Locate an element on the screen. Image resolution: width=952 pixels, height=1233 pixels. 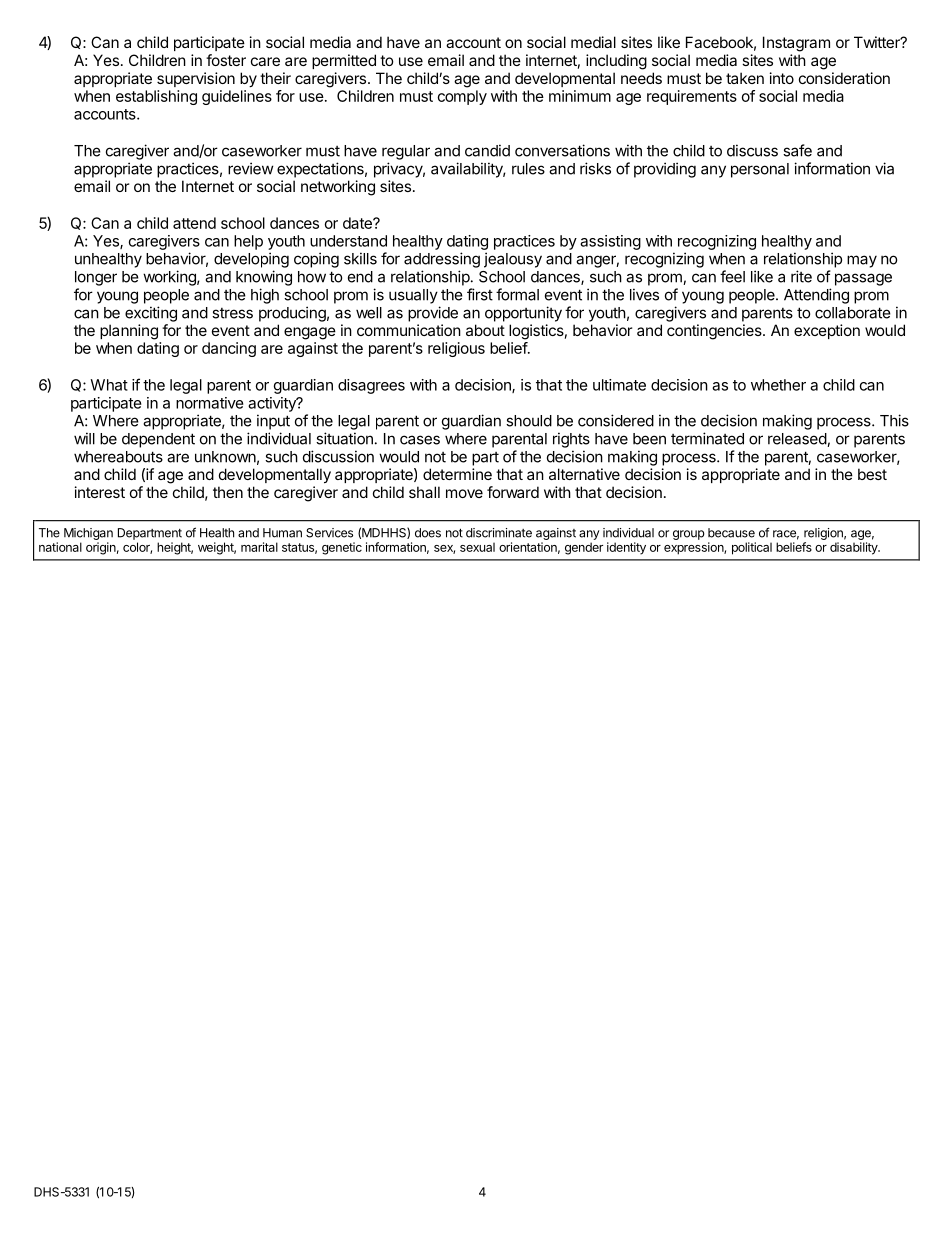
comply is located at coordinates (462, 97).
